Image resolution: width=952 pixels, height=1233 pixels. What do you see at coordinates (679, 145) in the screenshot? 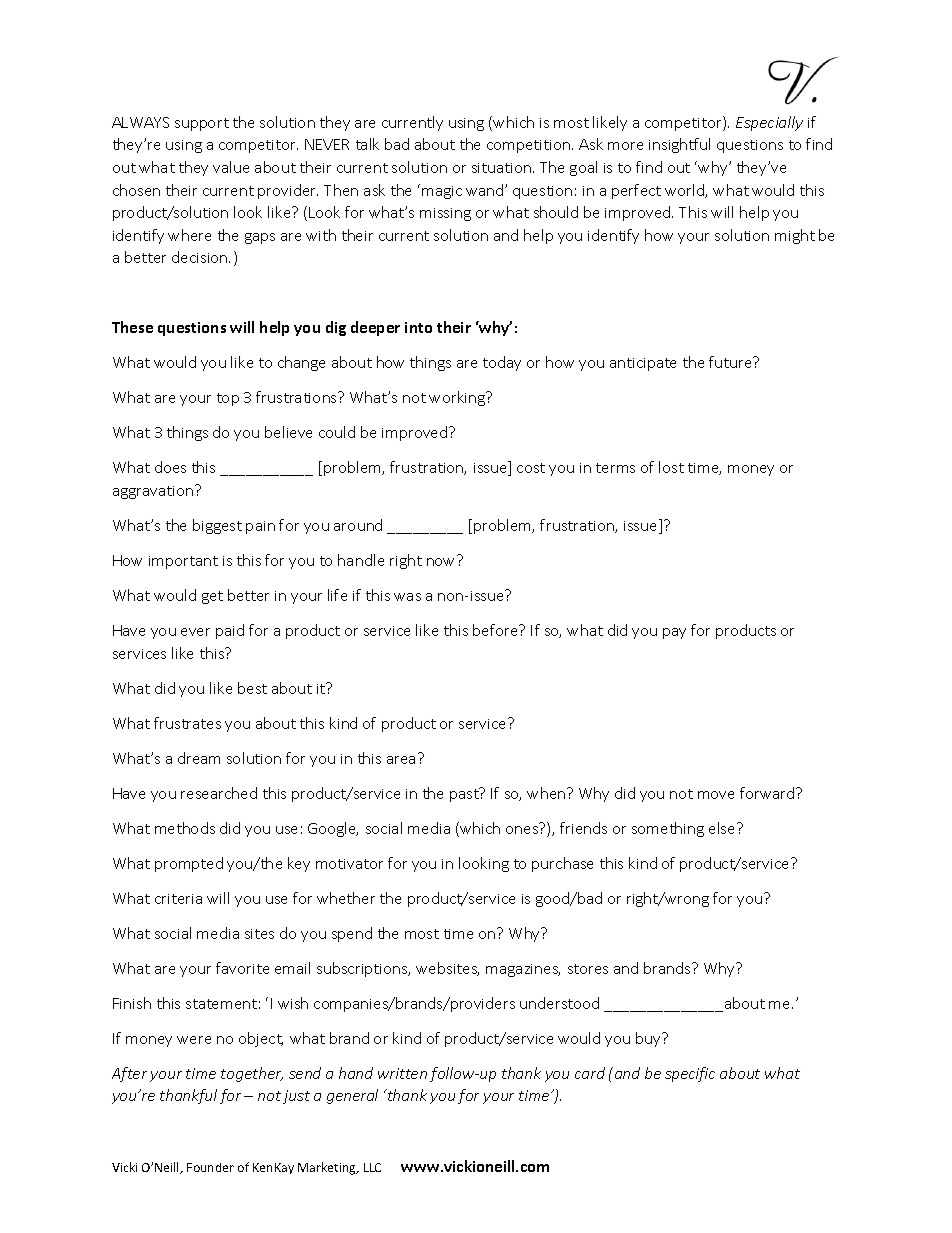
I see `insightful` at bounding box center [679, 145].
